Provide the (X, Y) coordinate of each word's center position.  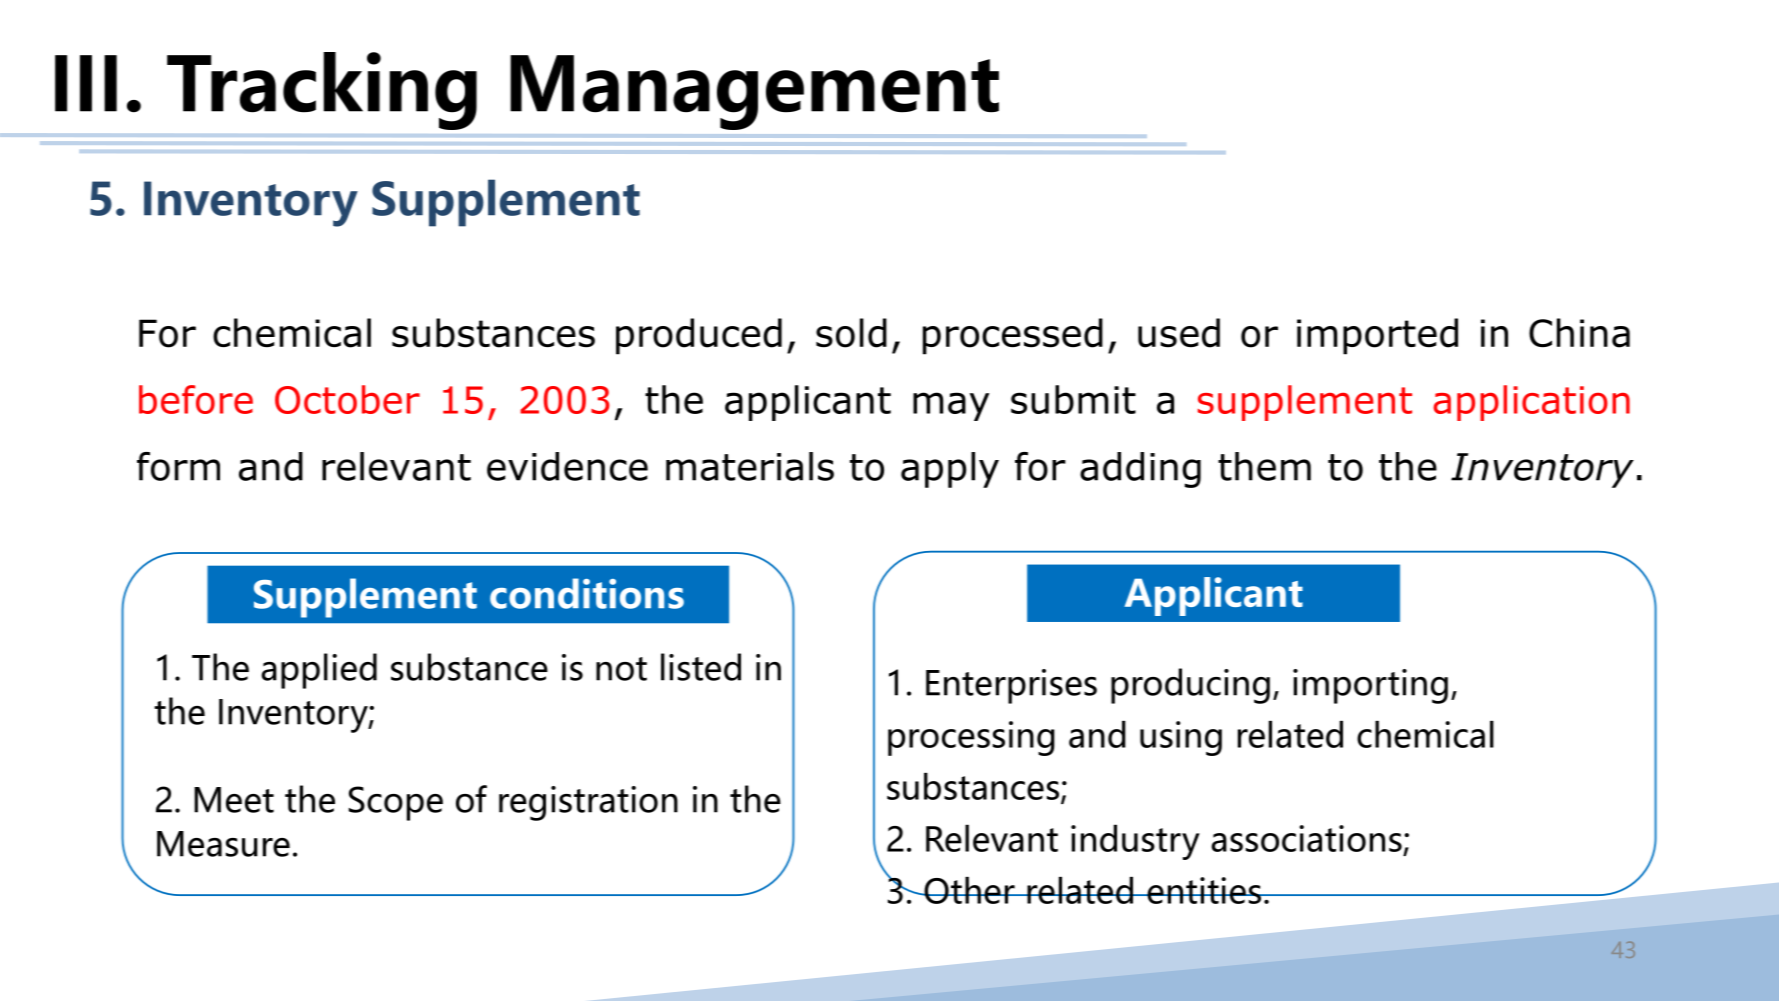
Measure (223, 844)
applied (319, 671)
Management (754, 92)
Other (969, 890)
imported (1377, 336)
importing (1370, 686)
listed (701, 667)
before (196, 399)
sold (851, 333)
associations (1306, 838)
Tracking (322, 91)
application (1531, 403)
